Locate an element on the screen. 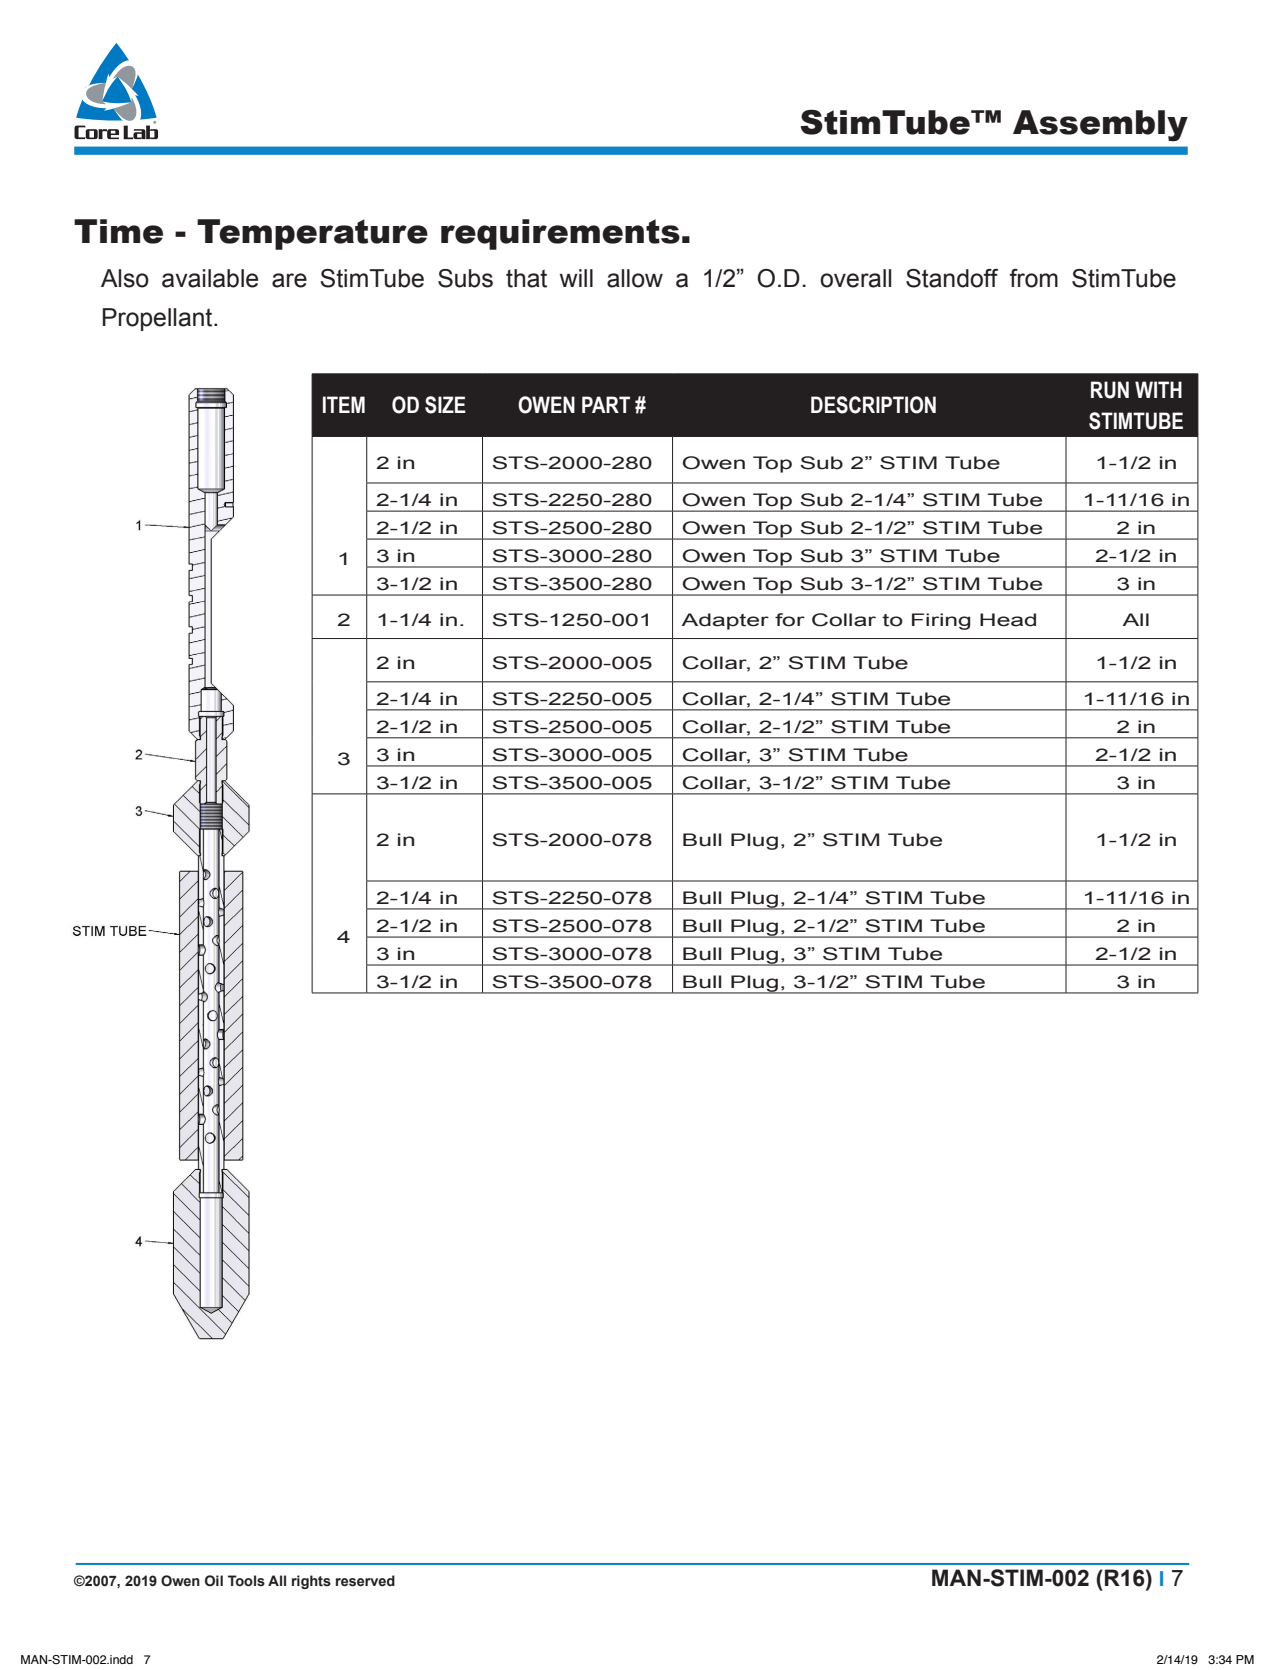 This screenshot has width=1262, height=1670. Adapter is located at coordinates (725, 621).
